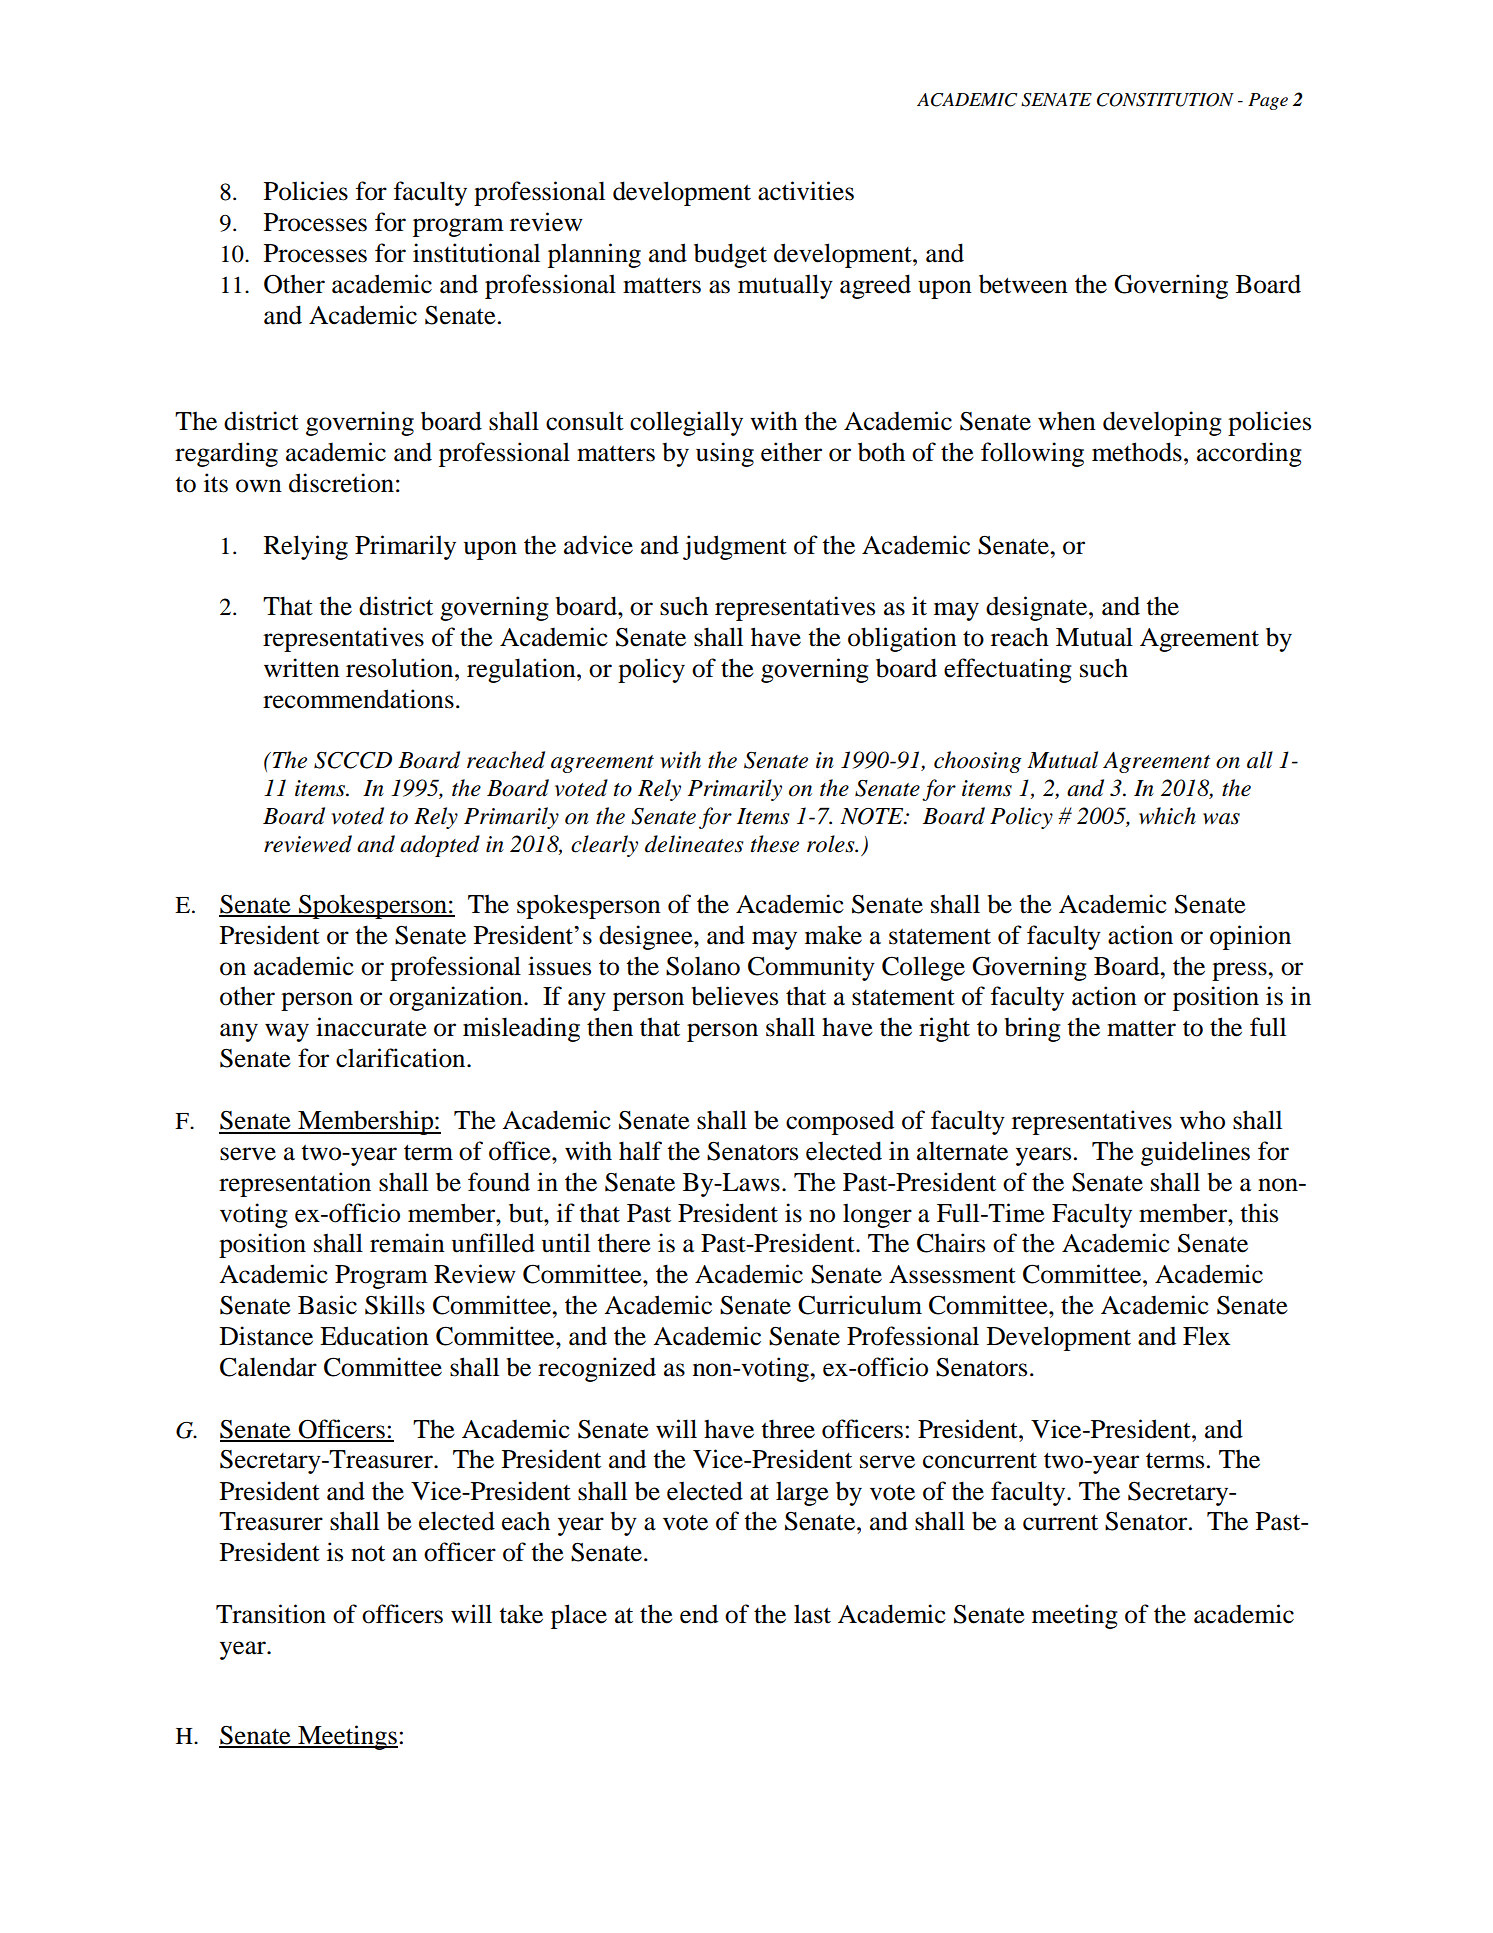  Describe the element at coordinates (735, 547) in the page. I see `judgment` at that location.
